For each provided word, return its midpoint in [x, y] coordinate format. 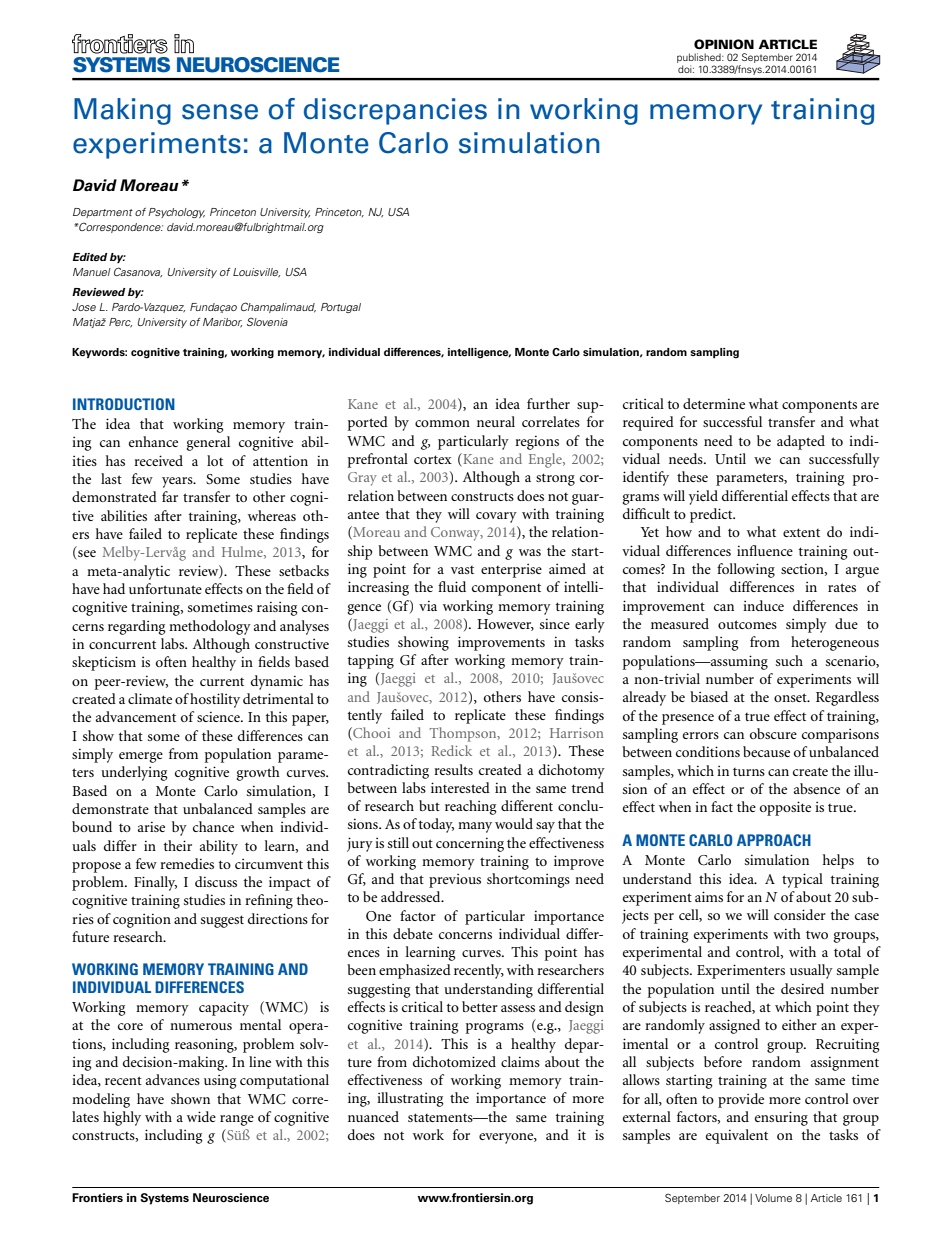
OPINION [724, 44]
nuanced [373, 1116]
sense [220, 112]
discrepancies [395, 111]
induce [763, 605]
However [505, 625]
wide [201, 1116]
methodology [210, 627]
